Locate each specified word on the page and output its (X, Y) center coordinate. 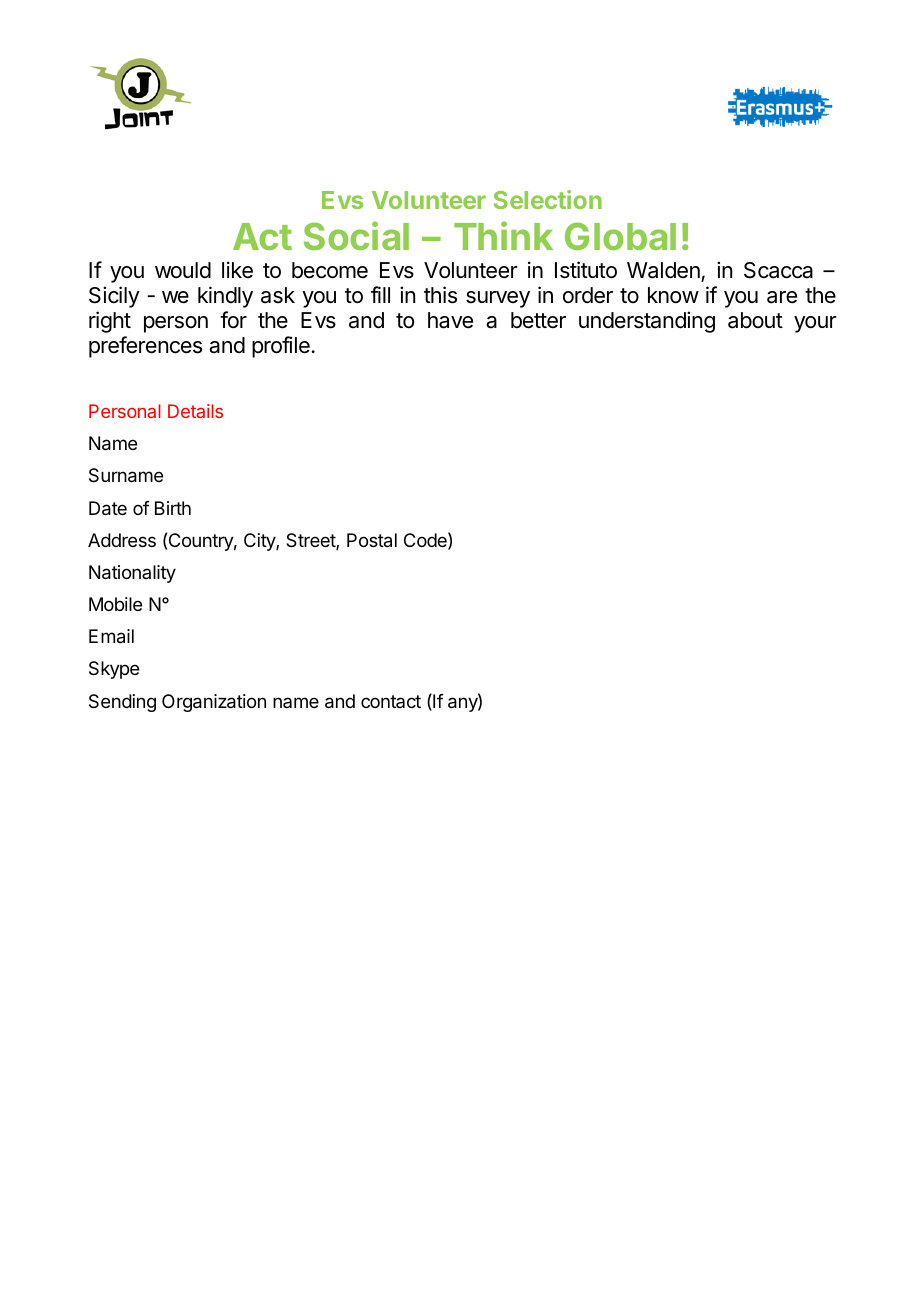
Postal (372, 540)
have (450, 320)
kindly (225, 297)
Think (503, 235)
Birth (173, 508)
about (755, 320)
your (815, 324)
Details (195, 411)
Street (311, 541)
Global (620, 236)
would (183, 270)
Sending (122, 703)
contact (391, 701)
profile (281, 347)
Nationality (132, 574)
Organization (214, 703)
